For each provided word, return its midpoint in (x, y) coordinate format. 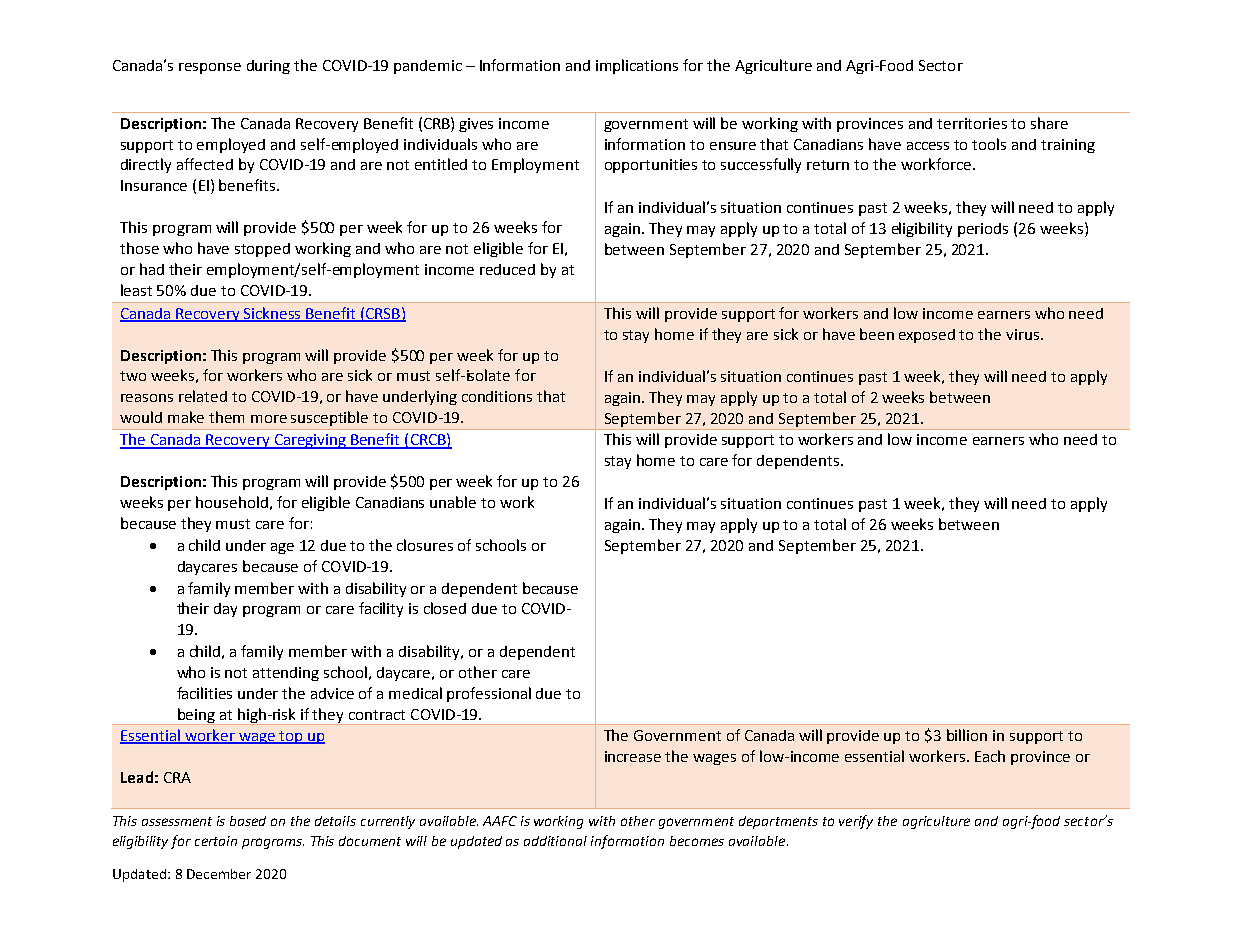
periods (983, 230)
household (232, 502)
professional (489, 694)
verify (856, 822)
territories (972, 123)
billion (967, 735)
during (268, 67)
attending (286, 674)
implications (637, 66)
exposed (927, 336)
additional (555, 841)
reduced (507, 269)
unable (453, 502)
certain (216, 841)
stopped (262, 250)
